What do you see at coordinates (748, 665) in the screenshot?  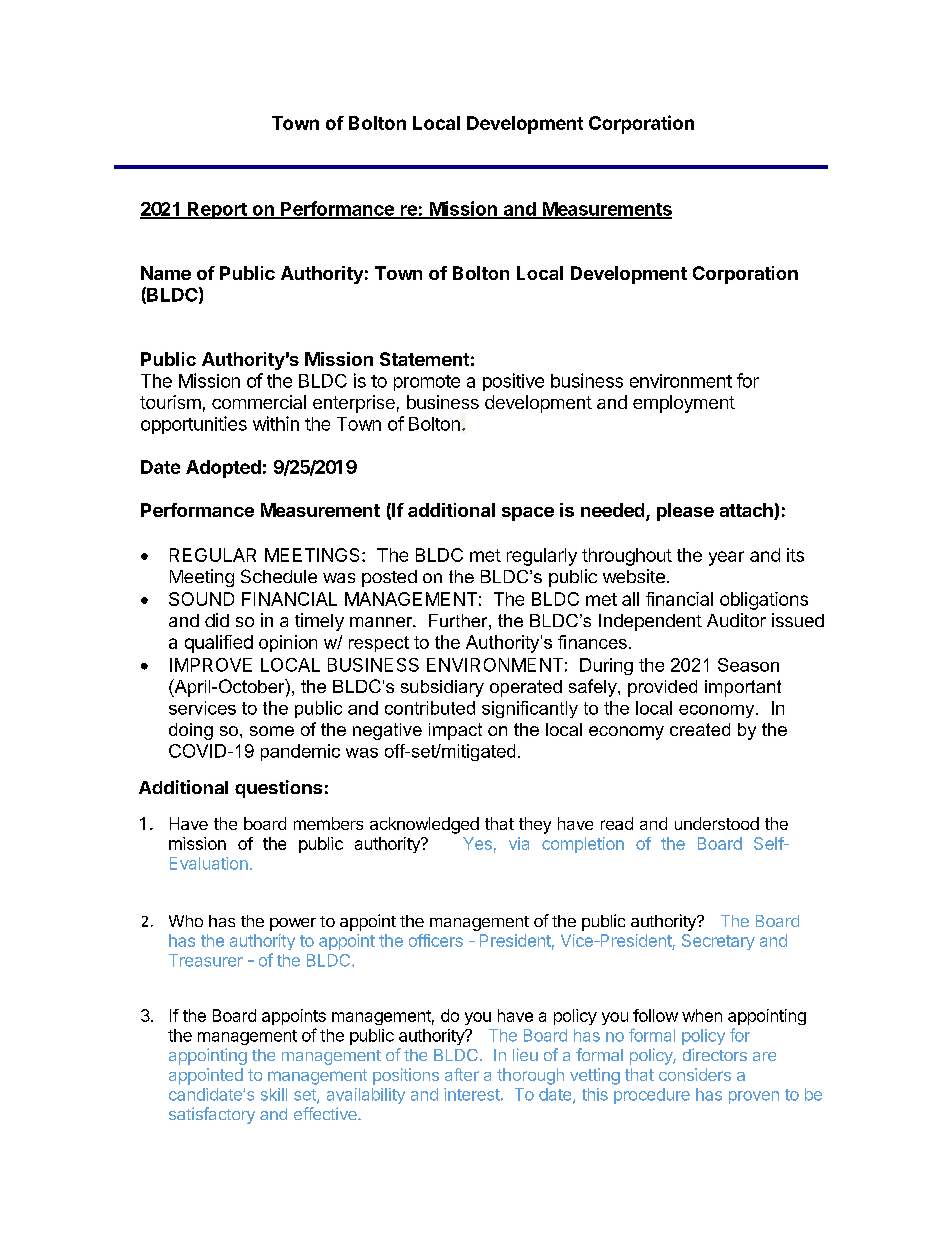 I see `Season` at bounding box center [748, 665].
